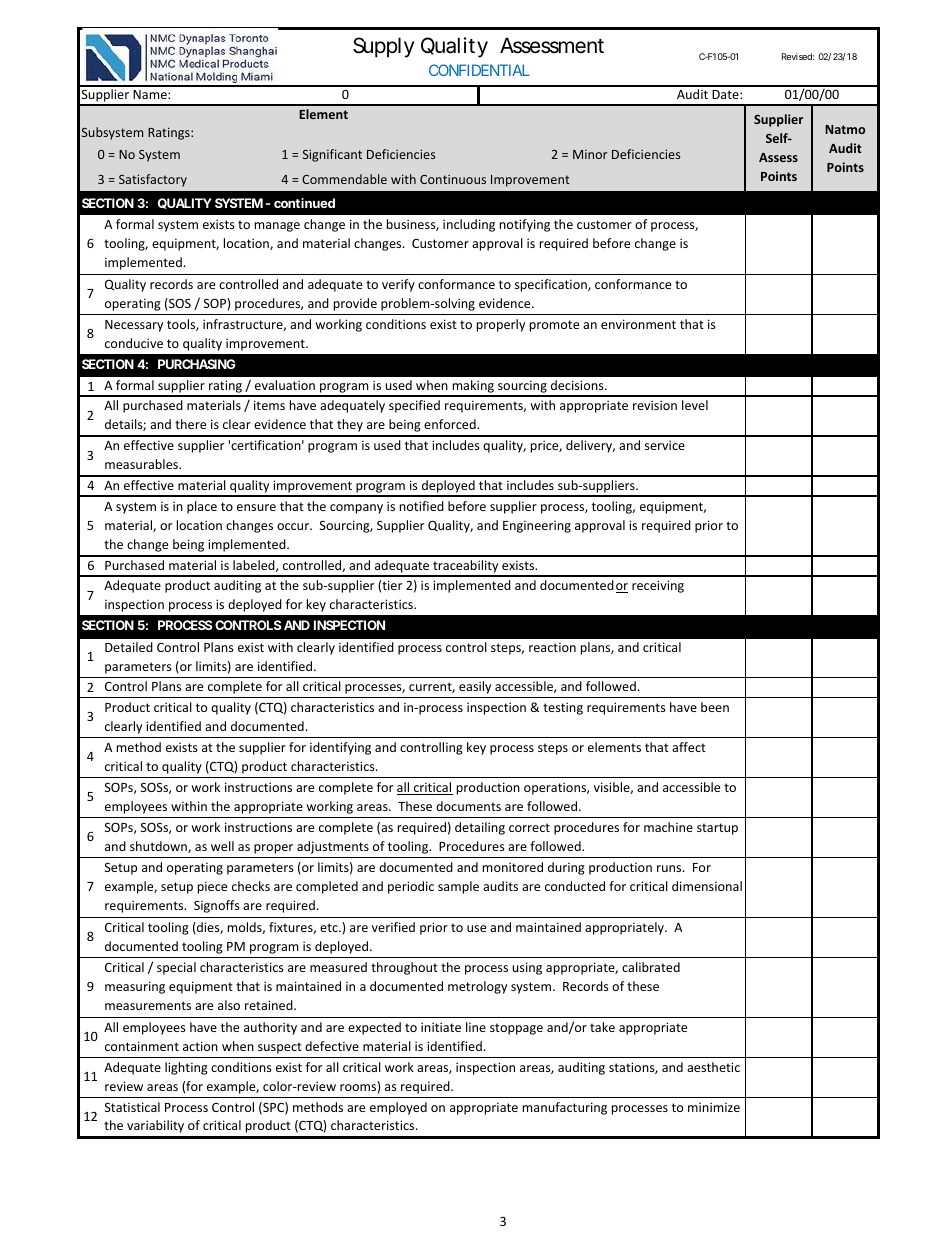 Image resolution: width=952 pixels, height=1233 pixels. I want to click on service, so click(665, 445).
